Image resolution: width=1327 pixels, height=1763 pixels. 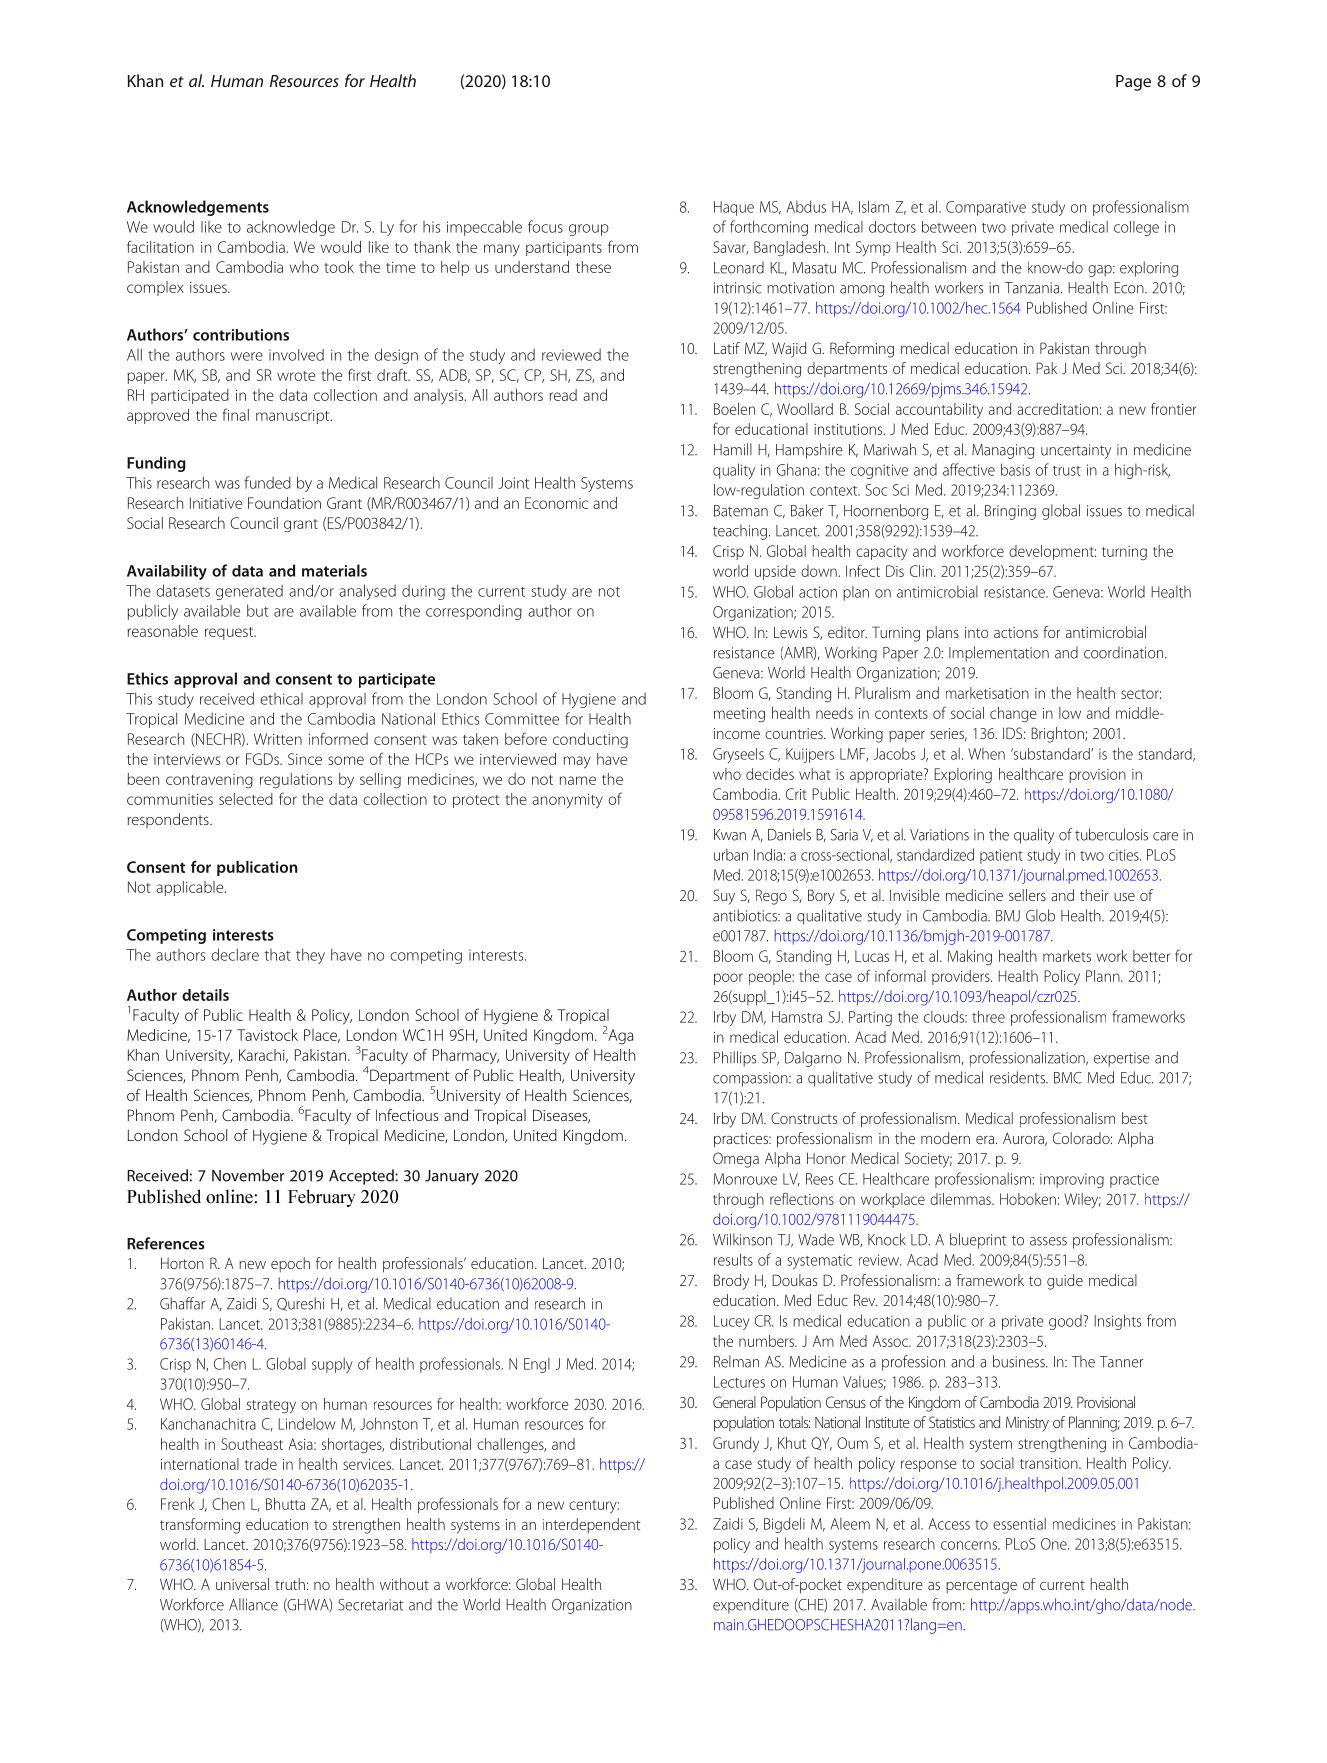 What do you see at coordinates (1065, 1282) in the document?
I see `guide` at bounding box center [1065, 1282].
